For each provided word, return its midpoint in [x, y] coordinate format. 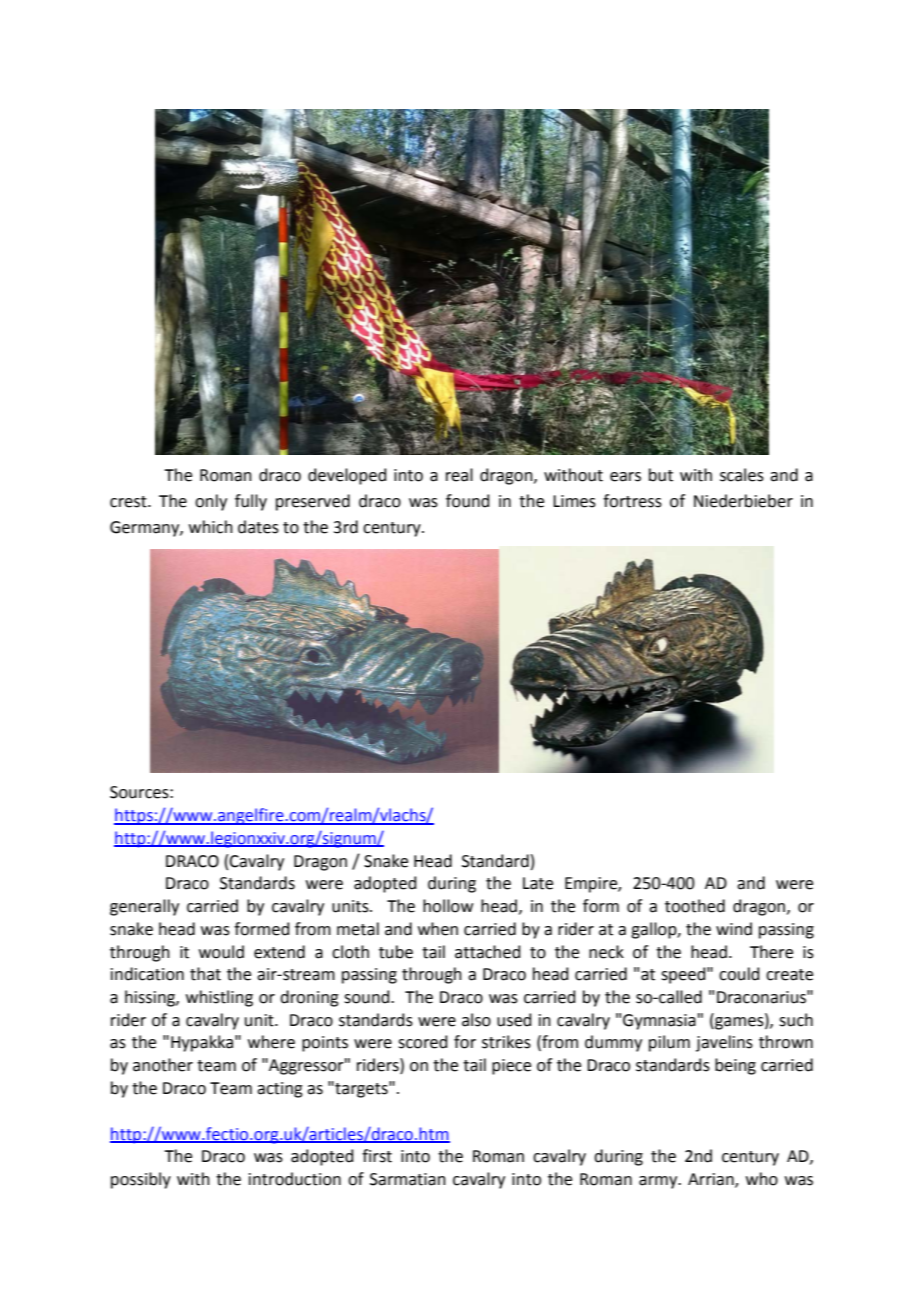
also [476, 1020]
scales [742, 475]
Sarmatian [408, 1179]
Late [538, 883]
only [211, 502]
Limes [574, 501]
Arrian [712, 1180]
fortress [632, 501]
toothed [695, 906]
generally [144, 907]
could [739, 974]
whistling [219, 998]
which [211, 527]
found [468, 501]
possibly [141, 1180]
